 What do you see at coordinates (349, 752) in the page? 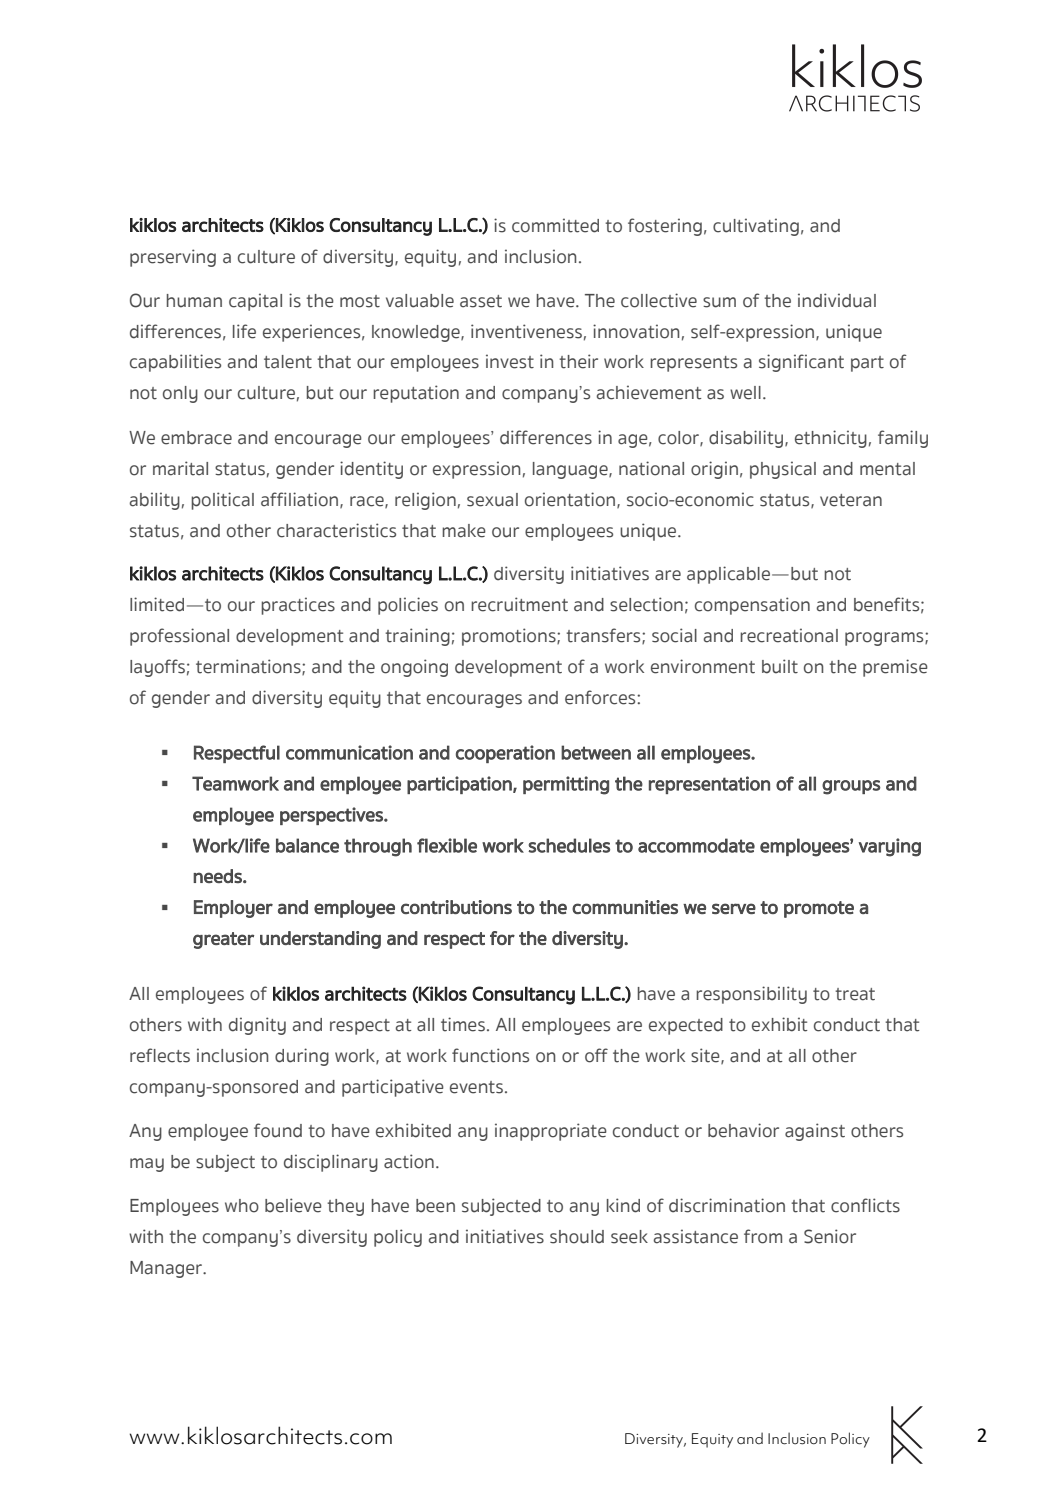
I see `communication` at bounding box center [349, 752].
